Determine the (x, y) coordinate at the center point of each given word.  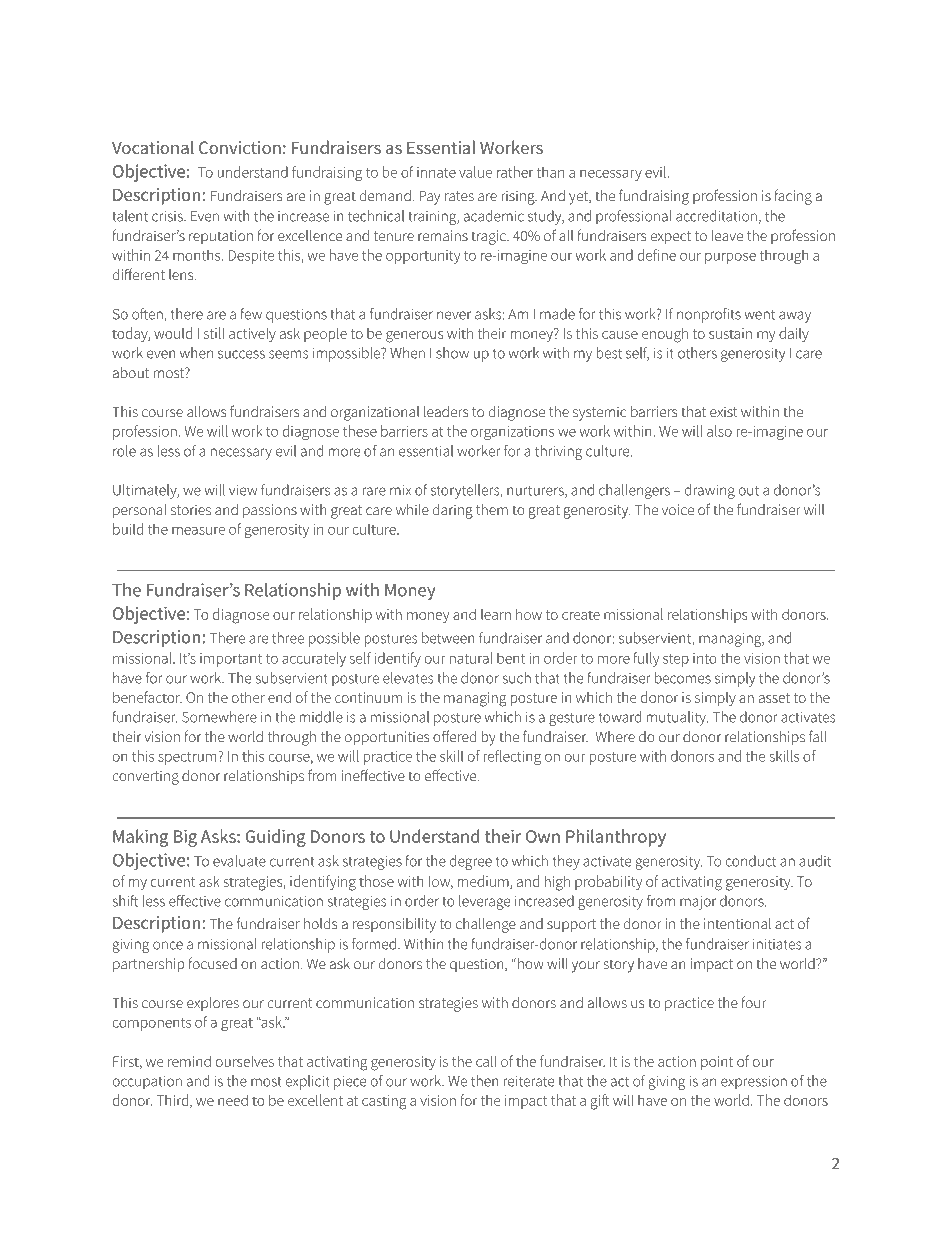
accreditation (716, 216)
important (231, 660)
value (475, 172)
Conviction (240, 147)
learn (496, 614)
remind (189, 1061)
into (705, 658)
